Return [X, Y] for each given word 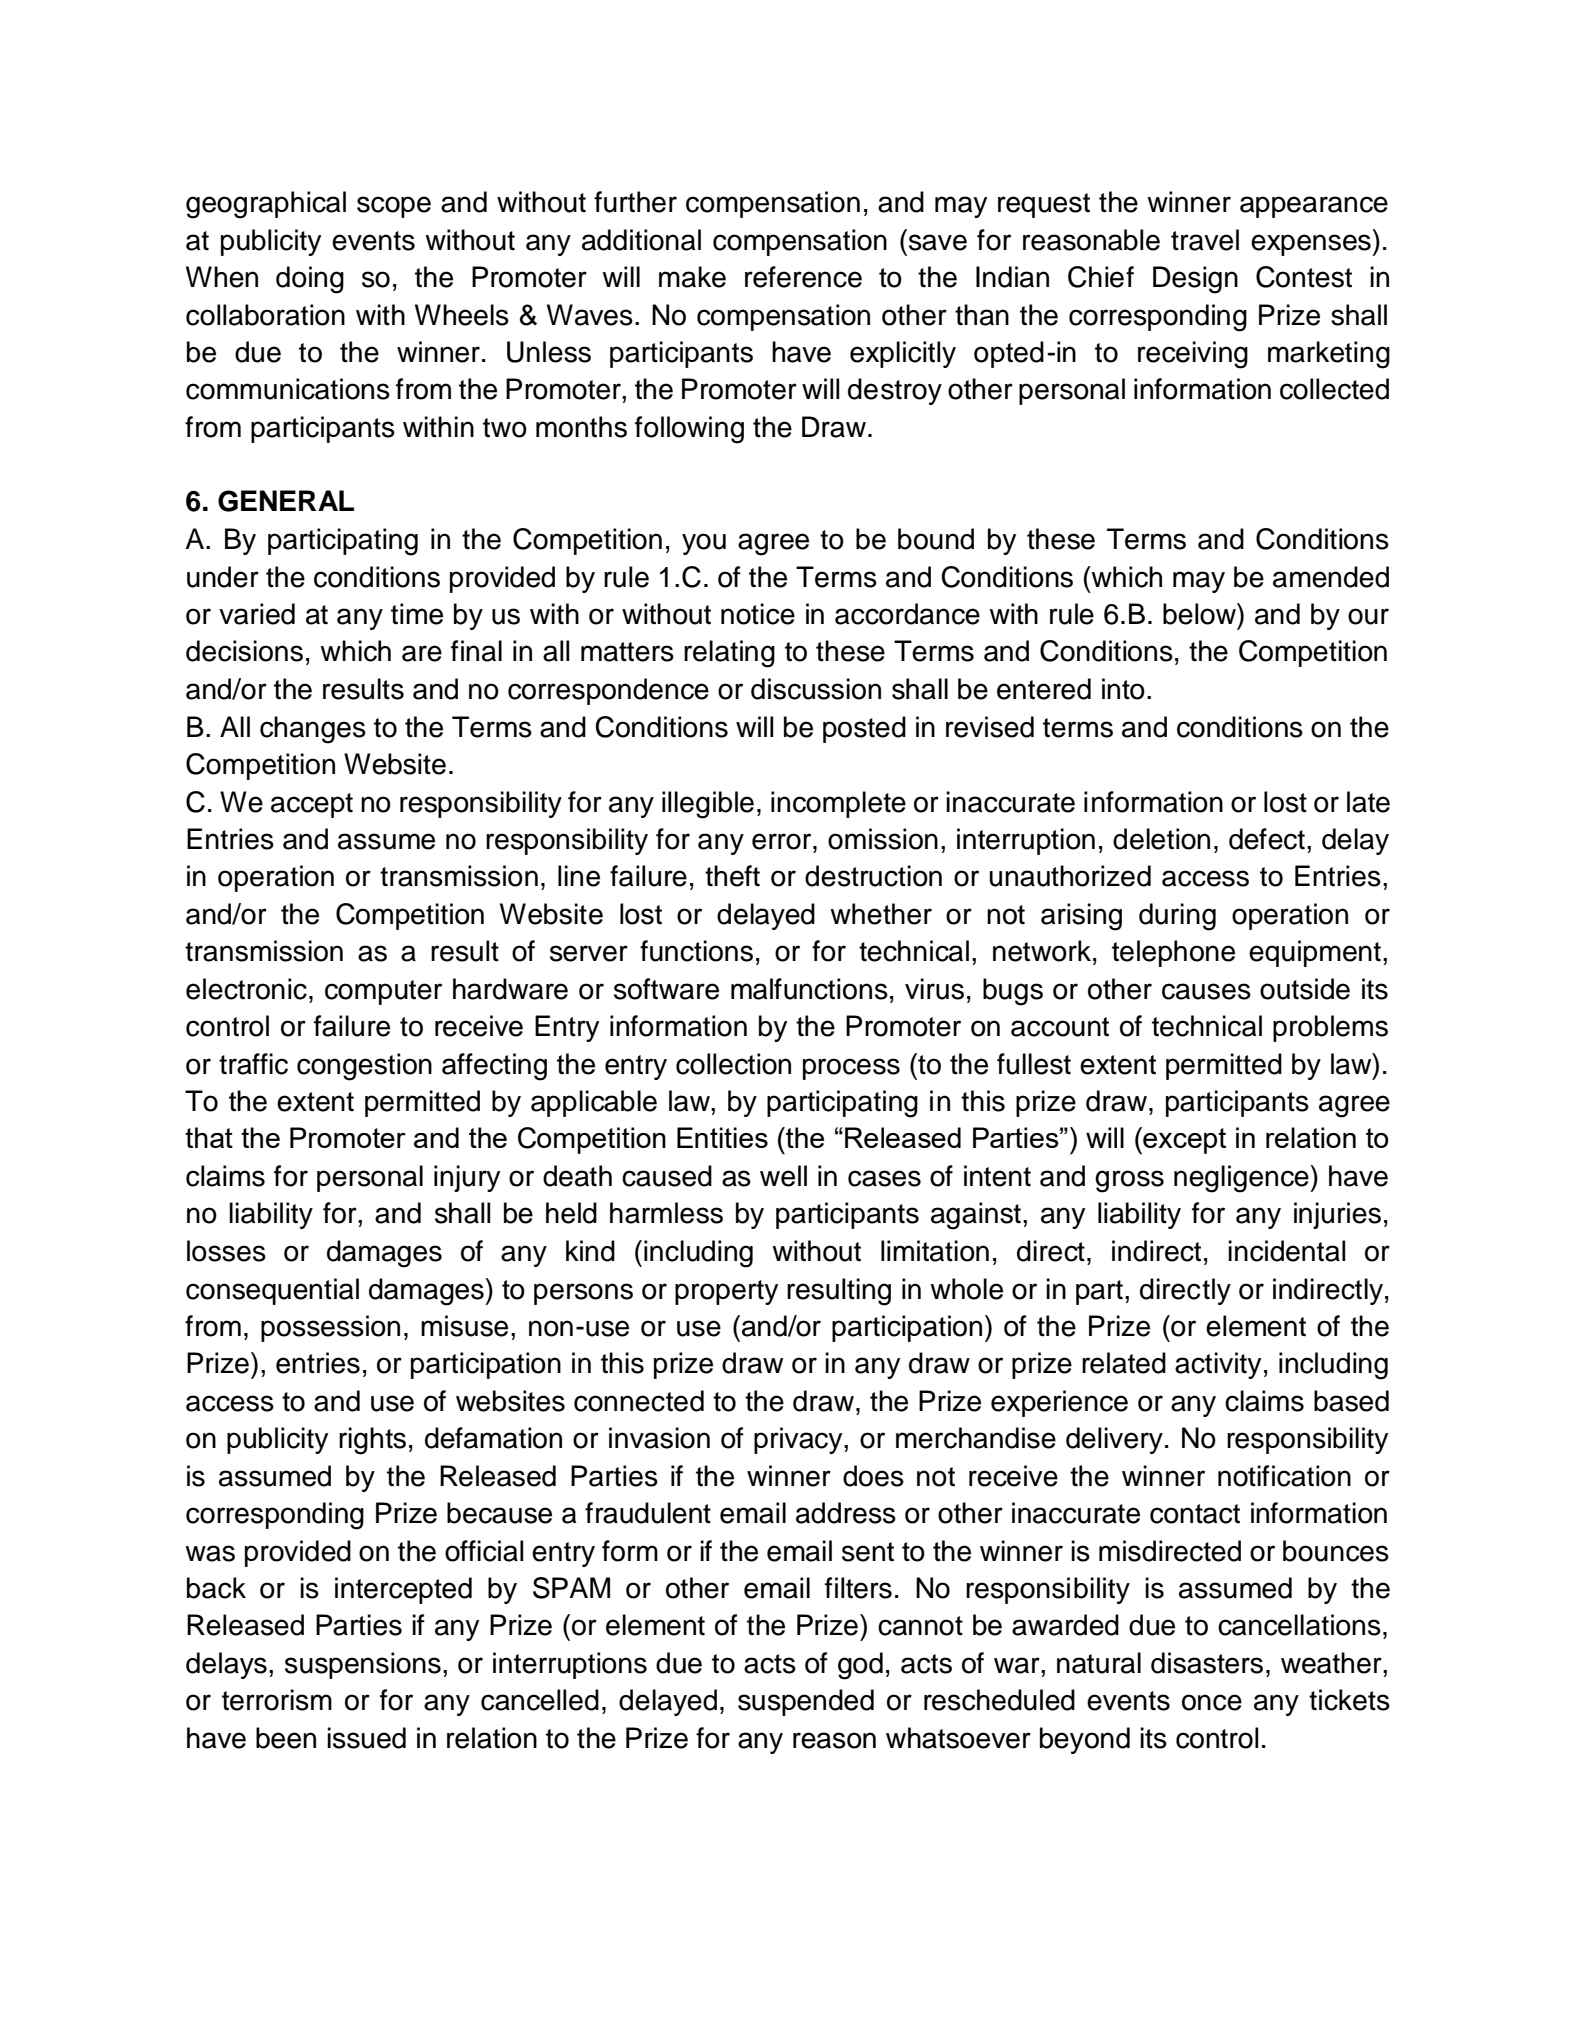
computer [383, 992]
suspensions [363, 1665]
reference [803, 277]
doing [310, 280]
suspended [806, 1702]
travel [1205, 240]
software [666, 989]
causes [1206, 991]
